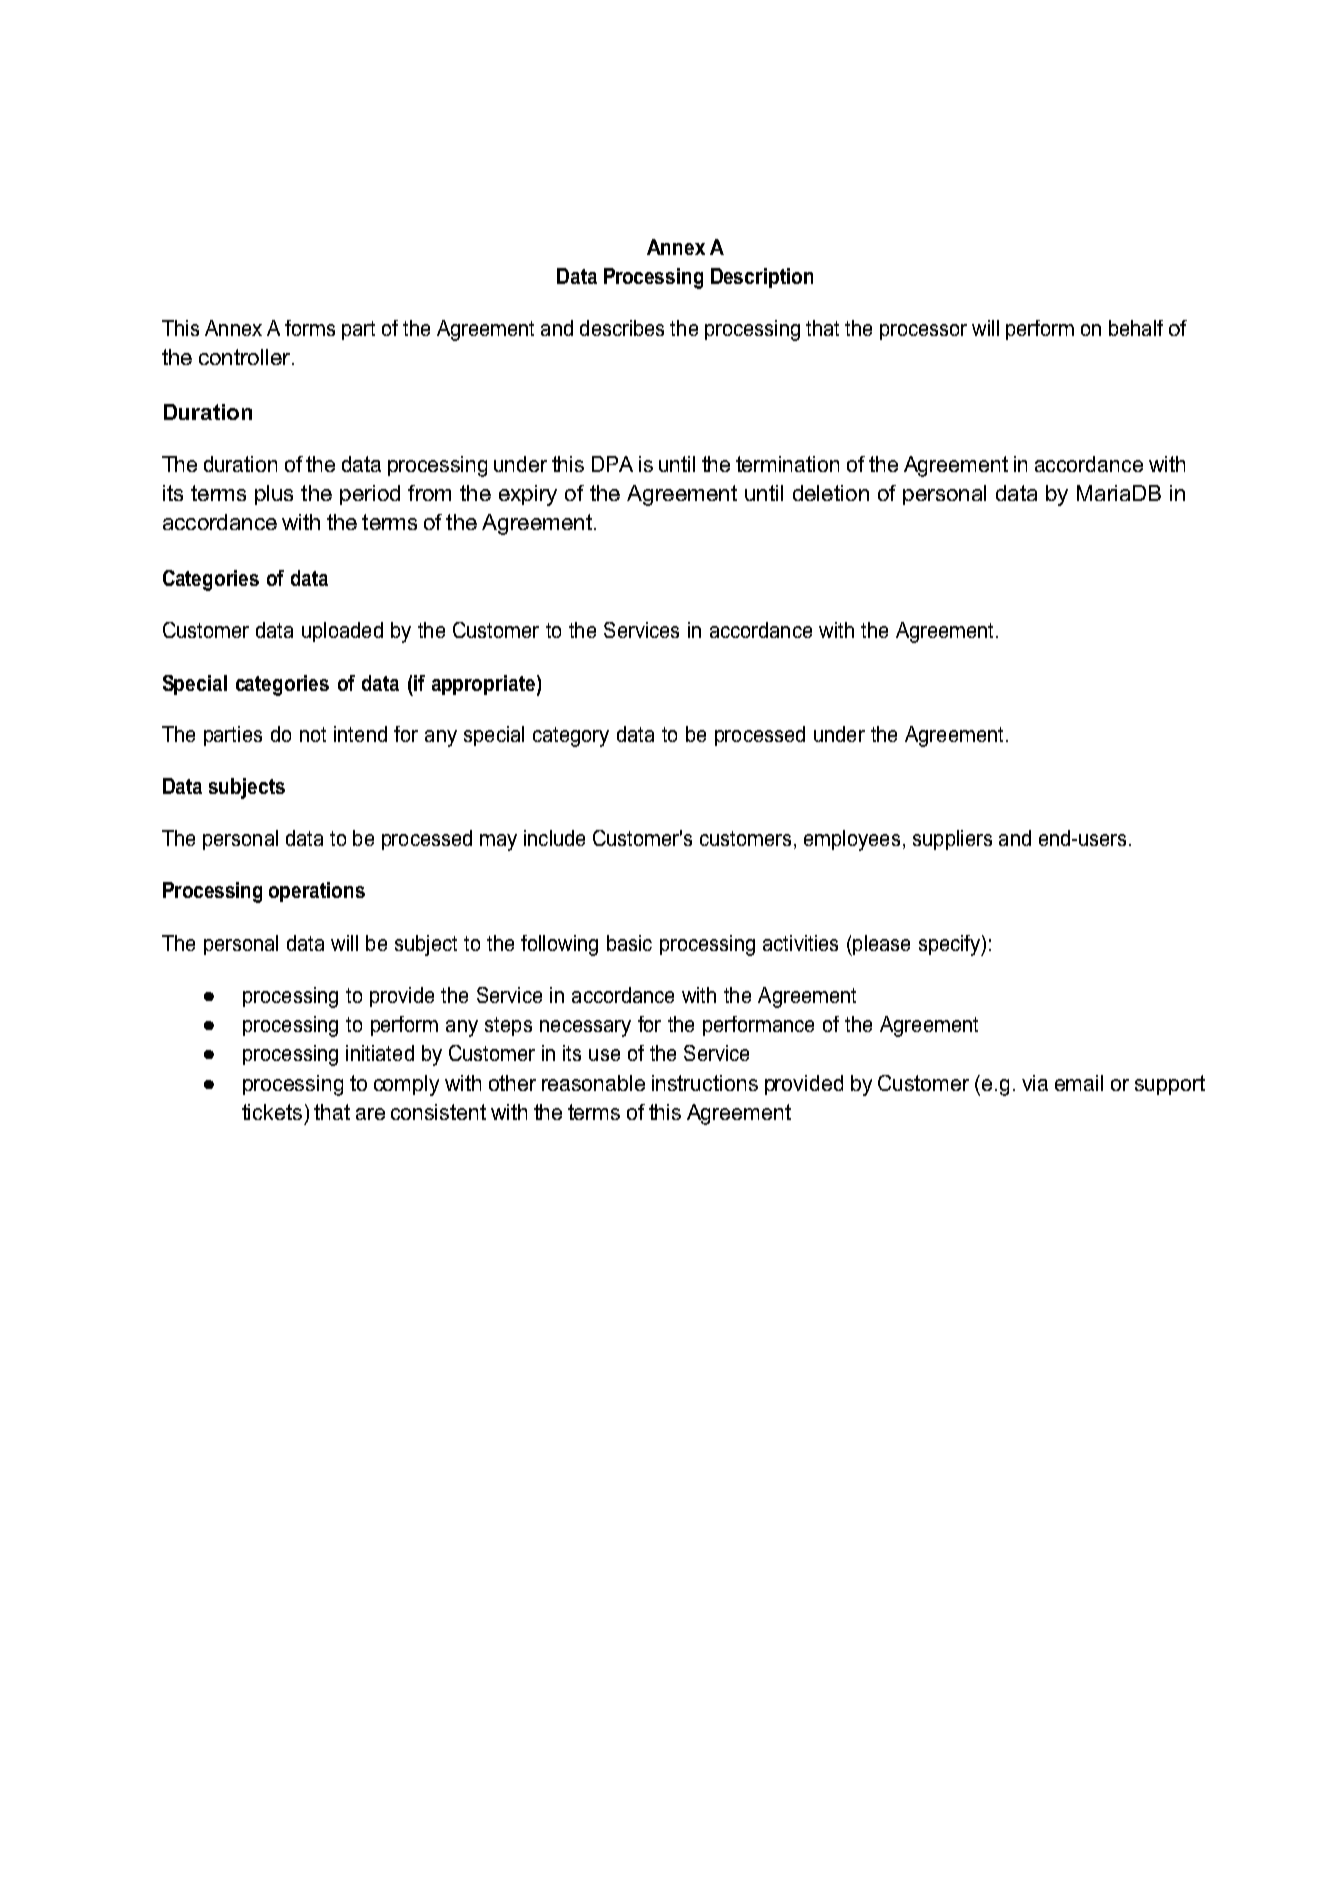 This page has height=1884, width=1331. Describe the element at coordinates (571, 737) in the page. I see `category` at that location.
